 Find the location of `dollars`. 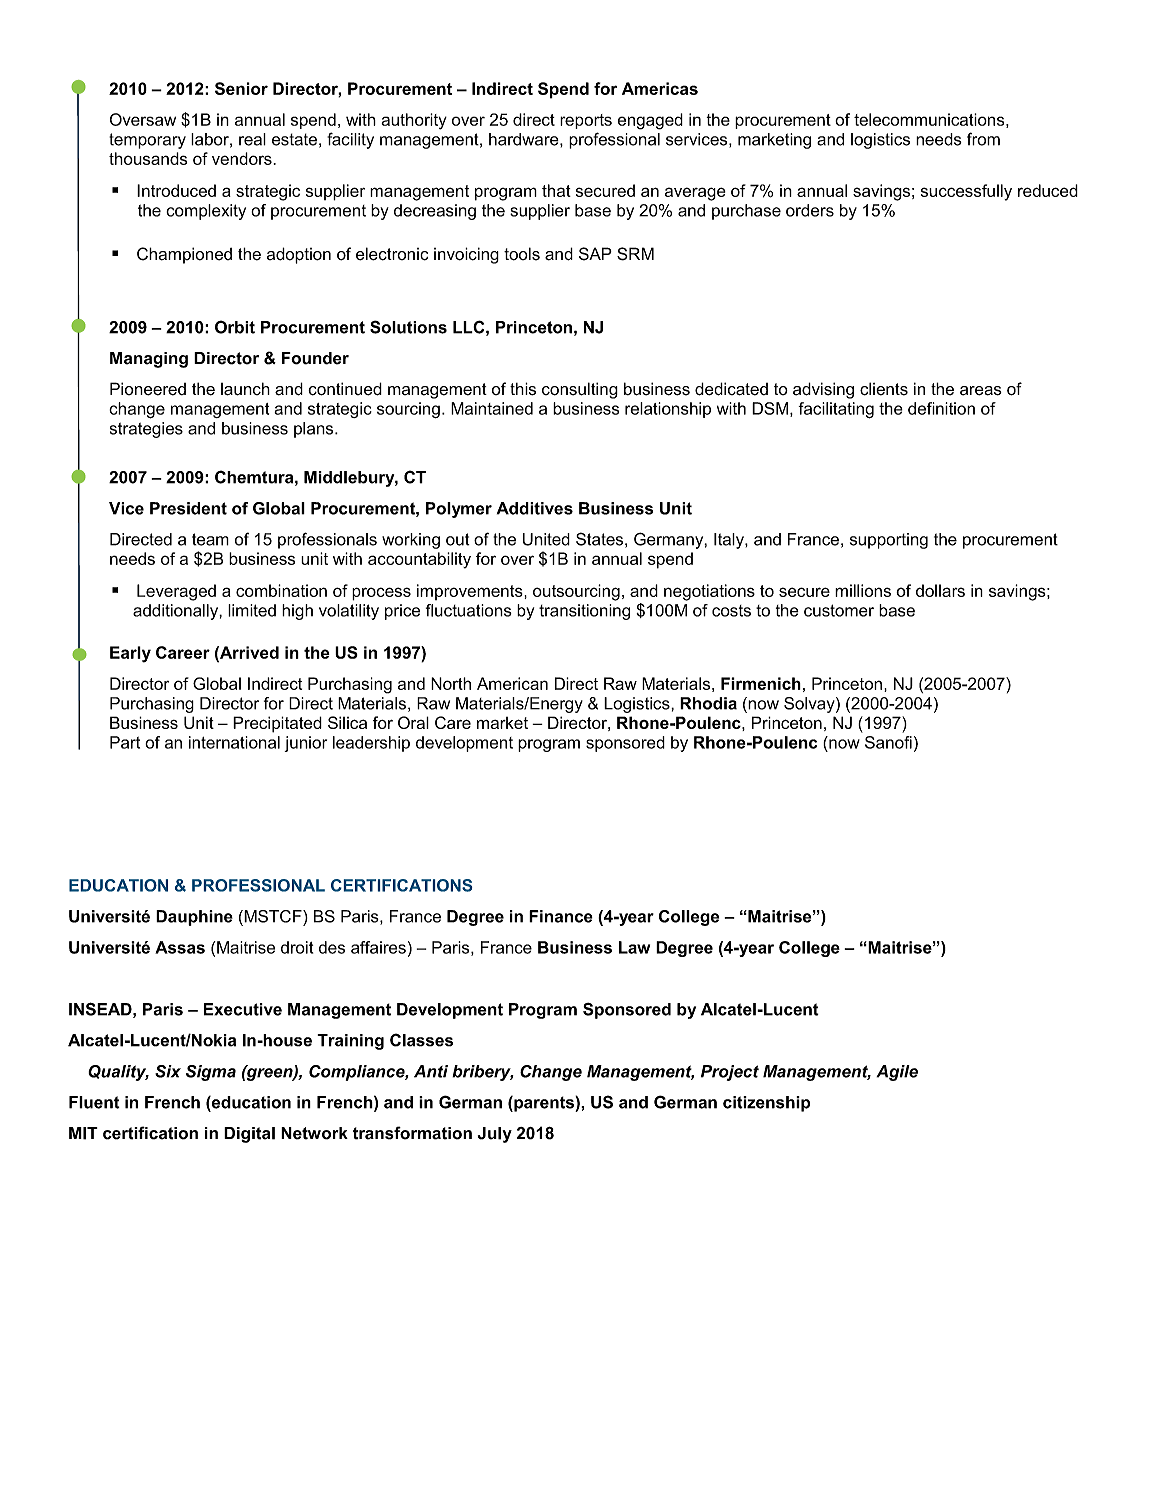

dollars is located at coordinates (940, 590).
